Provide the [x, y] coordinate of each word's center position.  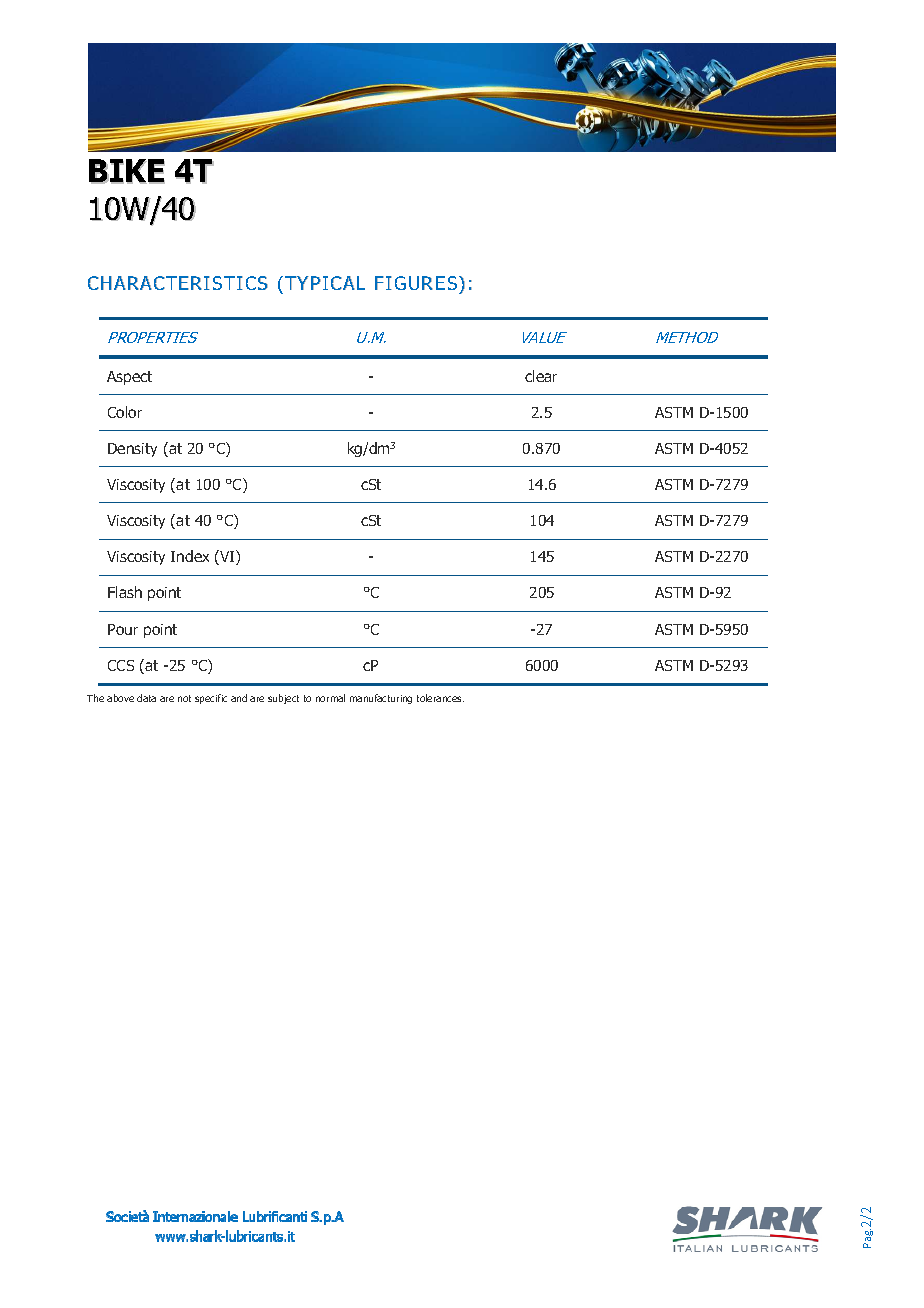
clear [541, 376]
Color [125, 412]
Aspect [129, 378]
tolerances [440, 698]
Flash [125, 592]
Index [190, 556]
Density [132, 450]
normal [330, 698]
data [146, 698]
